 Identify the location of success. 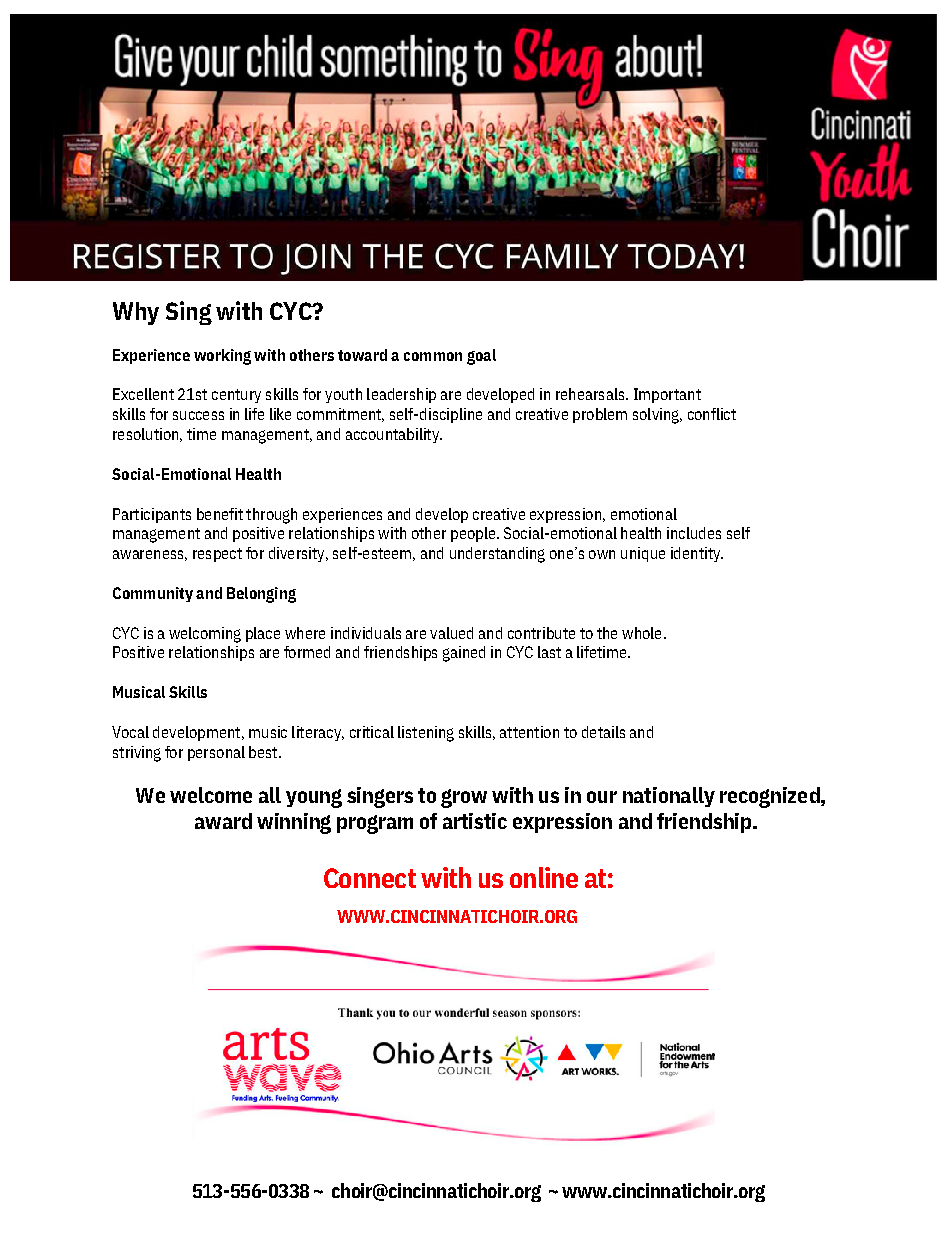
(198, 415).
